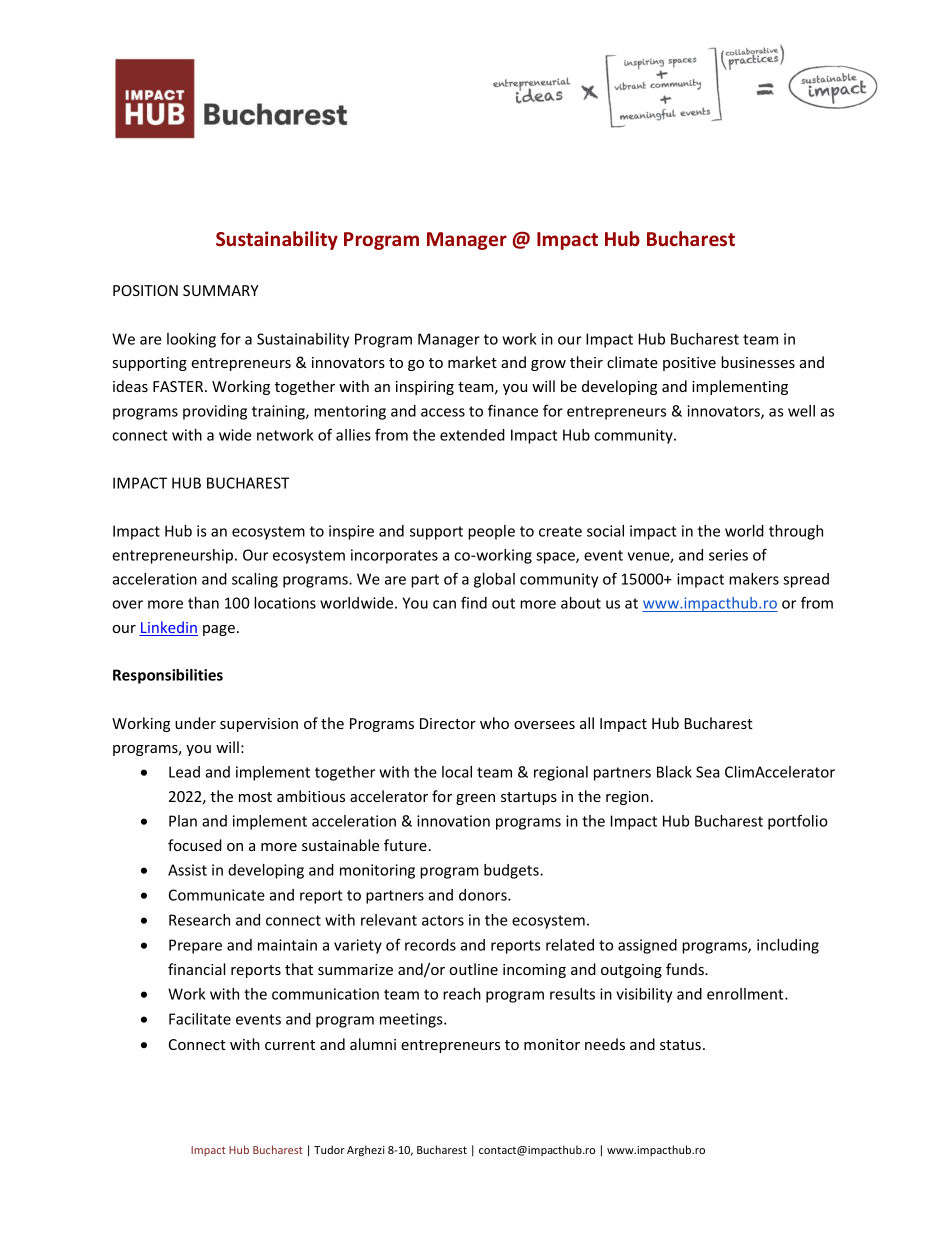 This screenshot has height=1233, width=952. Describe the element at coordinates (674, 772) in the screenshot. I see `Black` at that location.
